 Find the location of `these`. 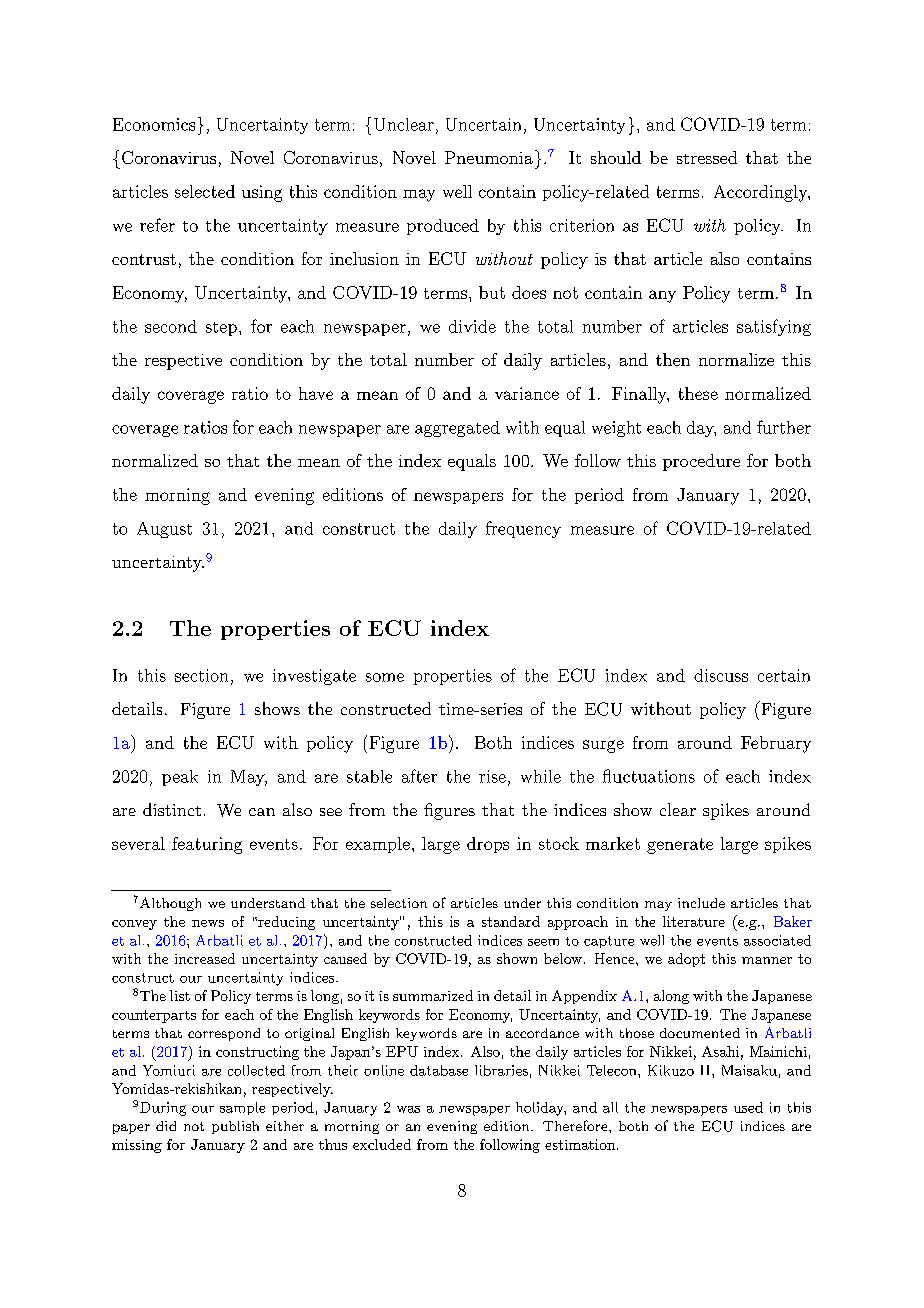

these is located at coordinates (698, 393).
